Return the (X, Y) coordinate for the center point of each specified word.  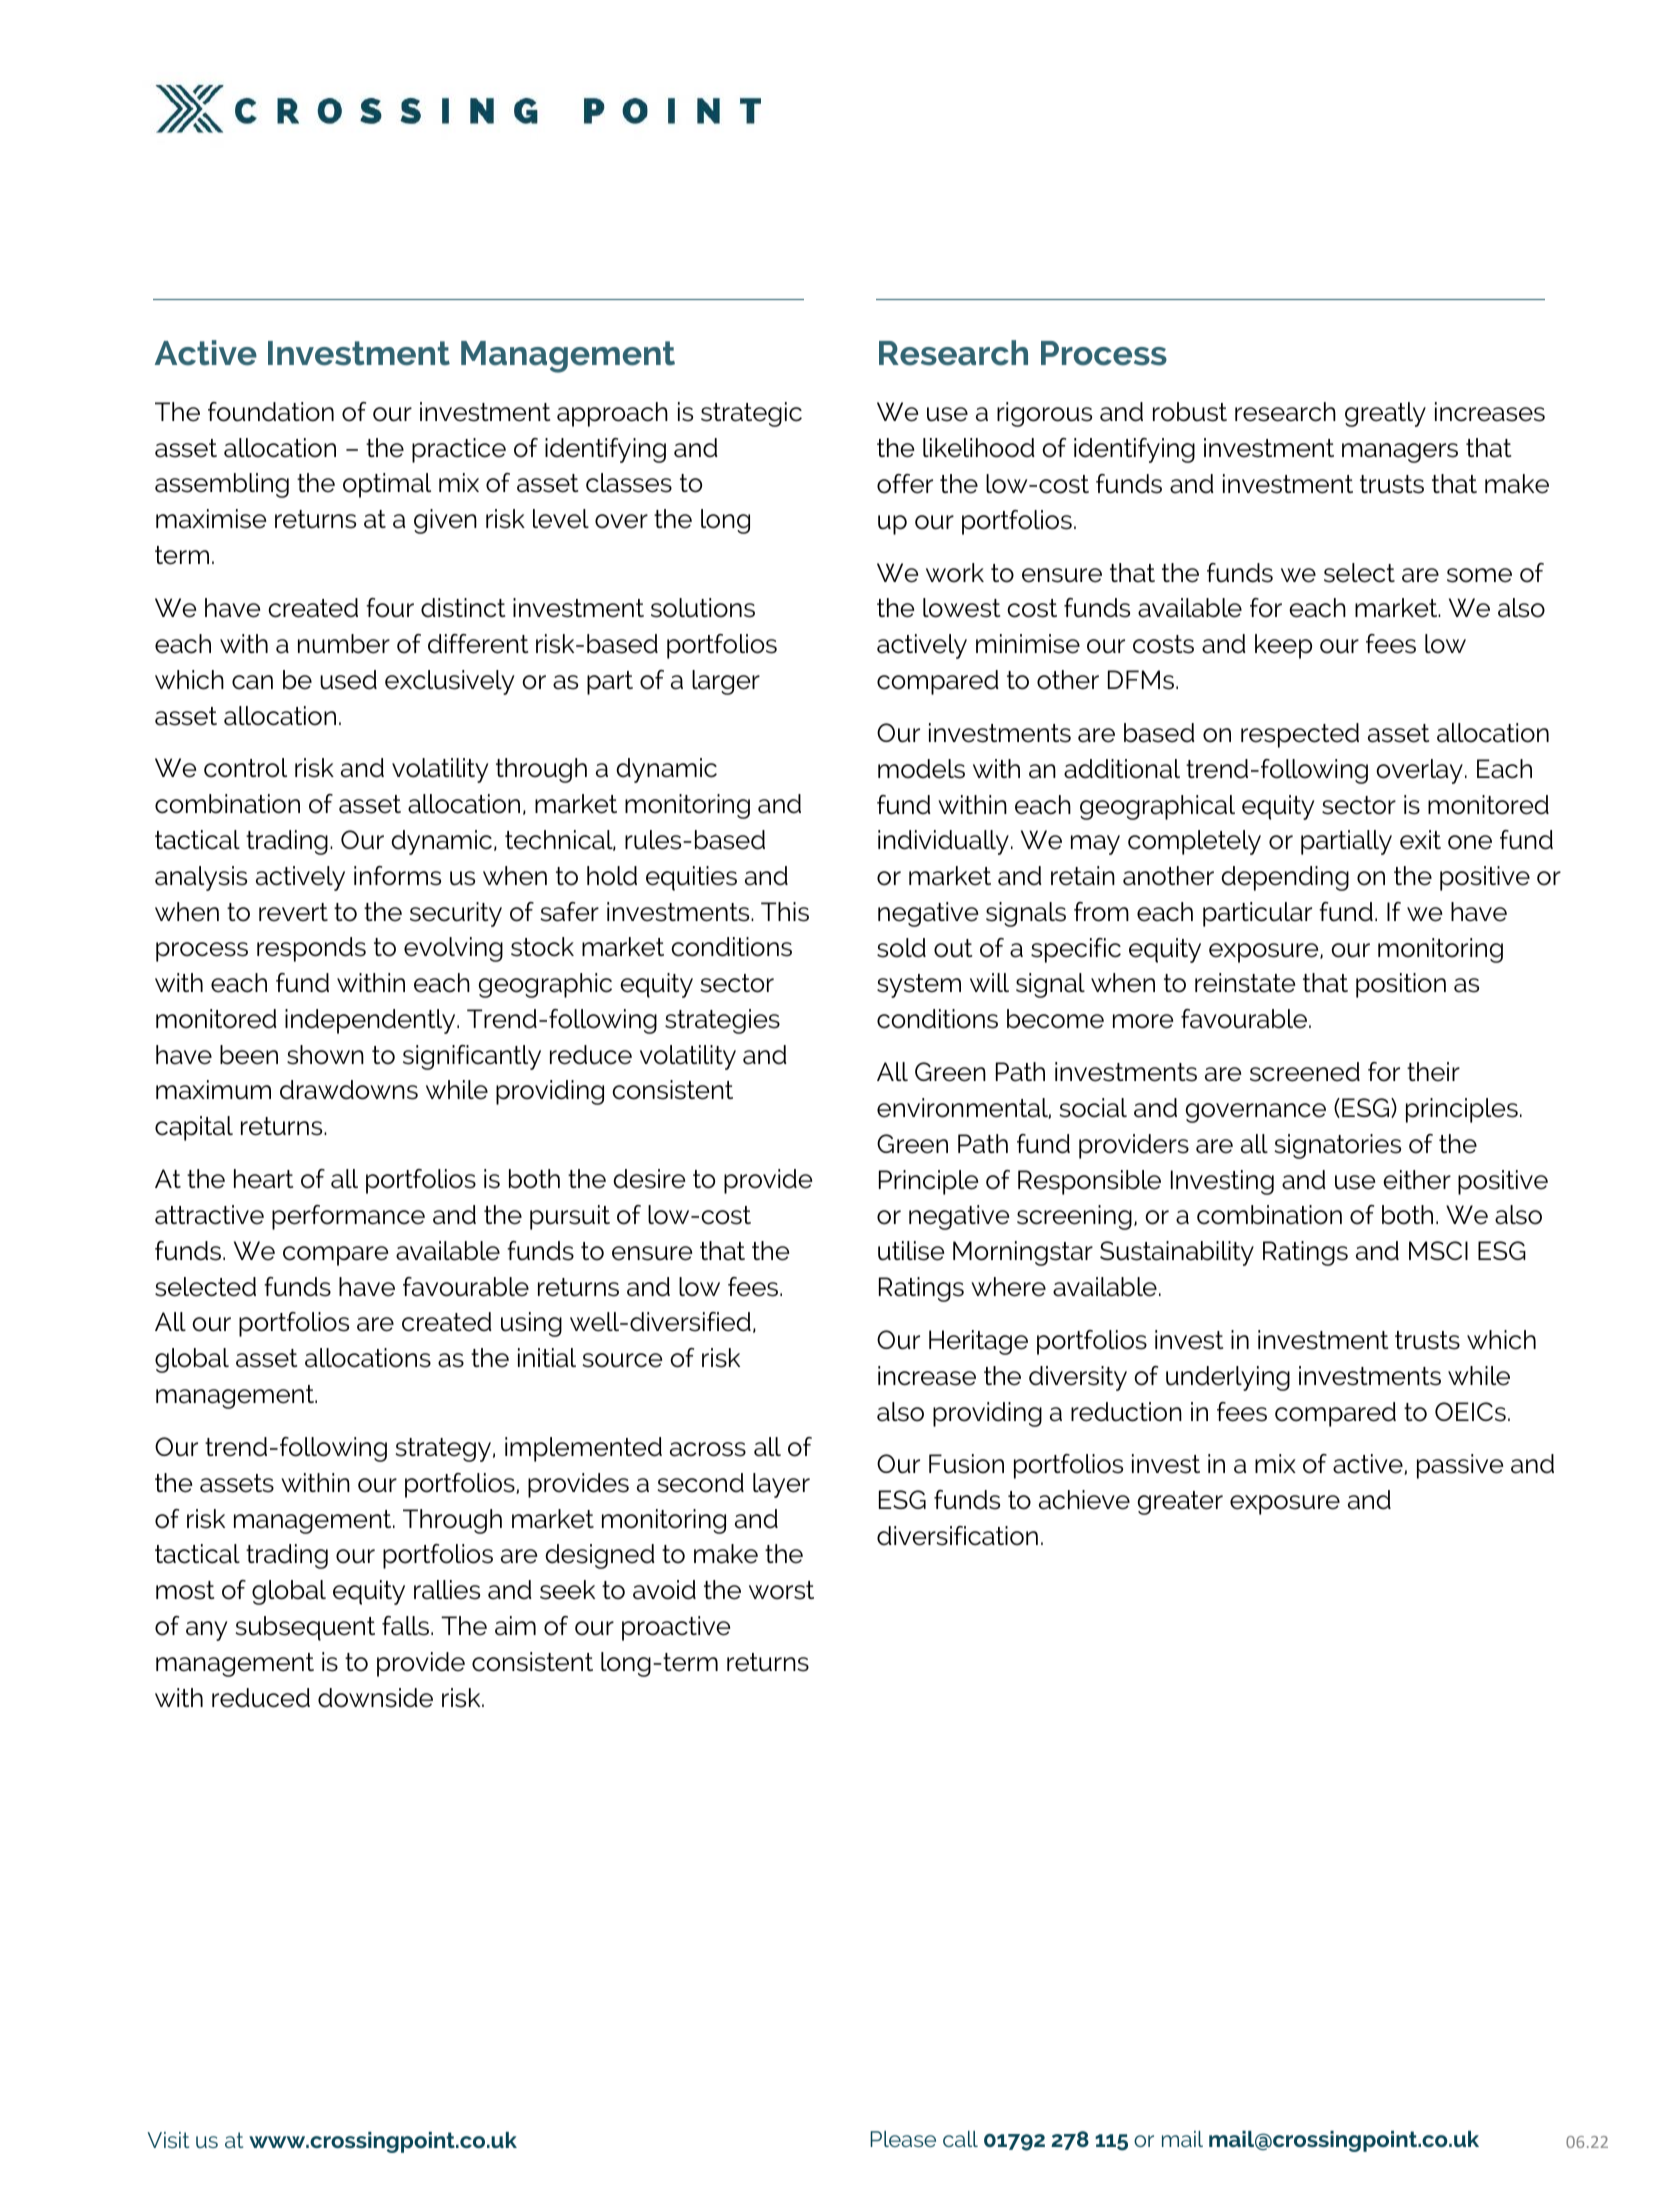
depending (1285, 878)
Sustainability (1177, 1253)
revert (293, 912)
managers (1400, 453)
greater (1180, 1503)
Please (903, 2139)
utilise (911, 1251)
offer (905, 484)
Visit (168, 2140)
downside (375, 1698)
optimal (387, 485)
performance (348, 1217)
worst (781, 1590)
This (785, 912)
